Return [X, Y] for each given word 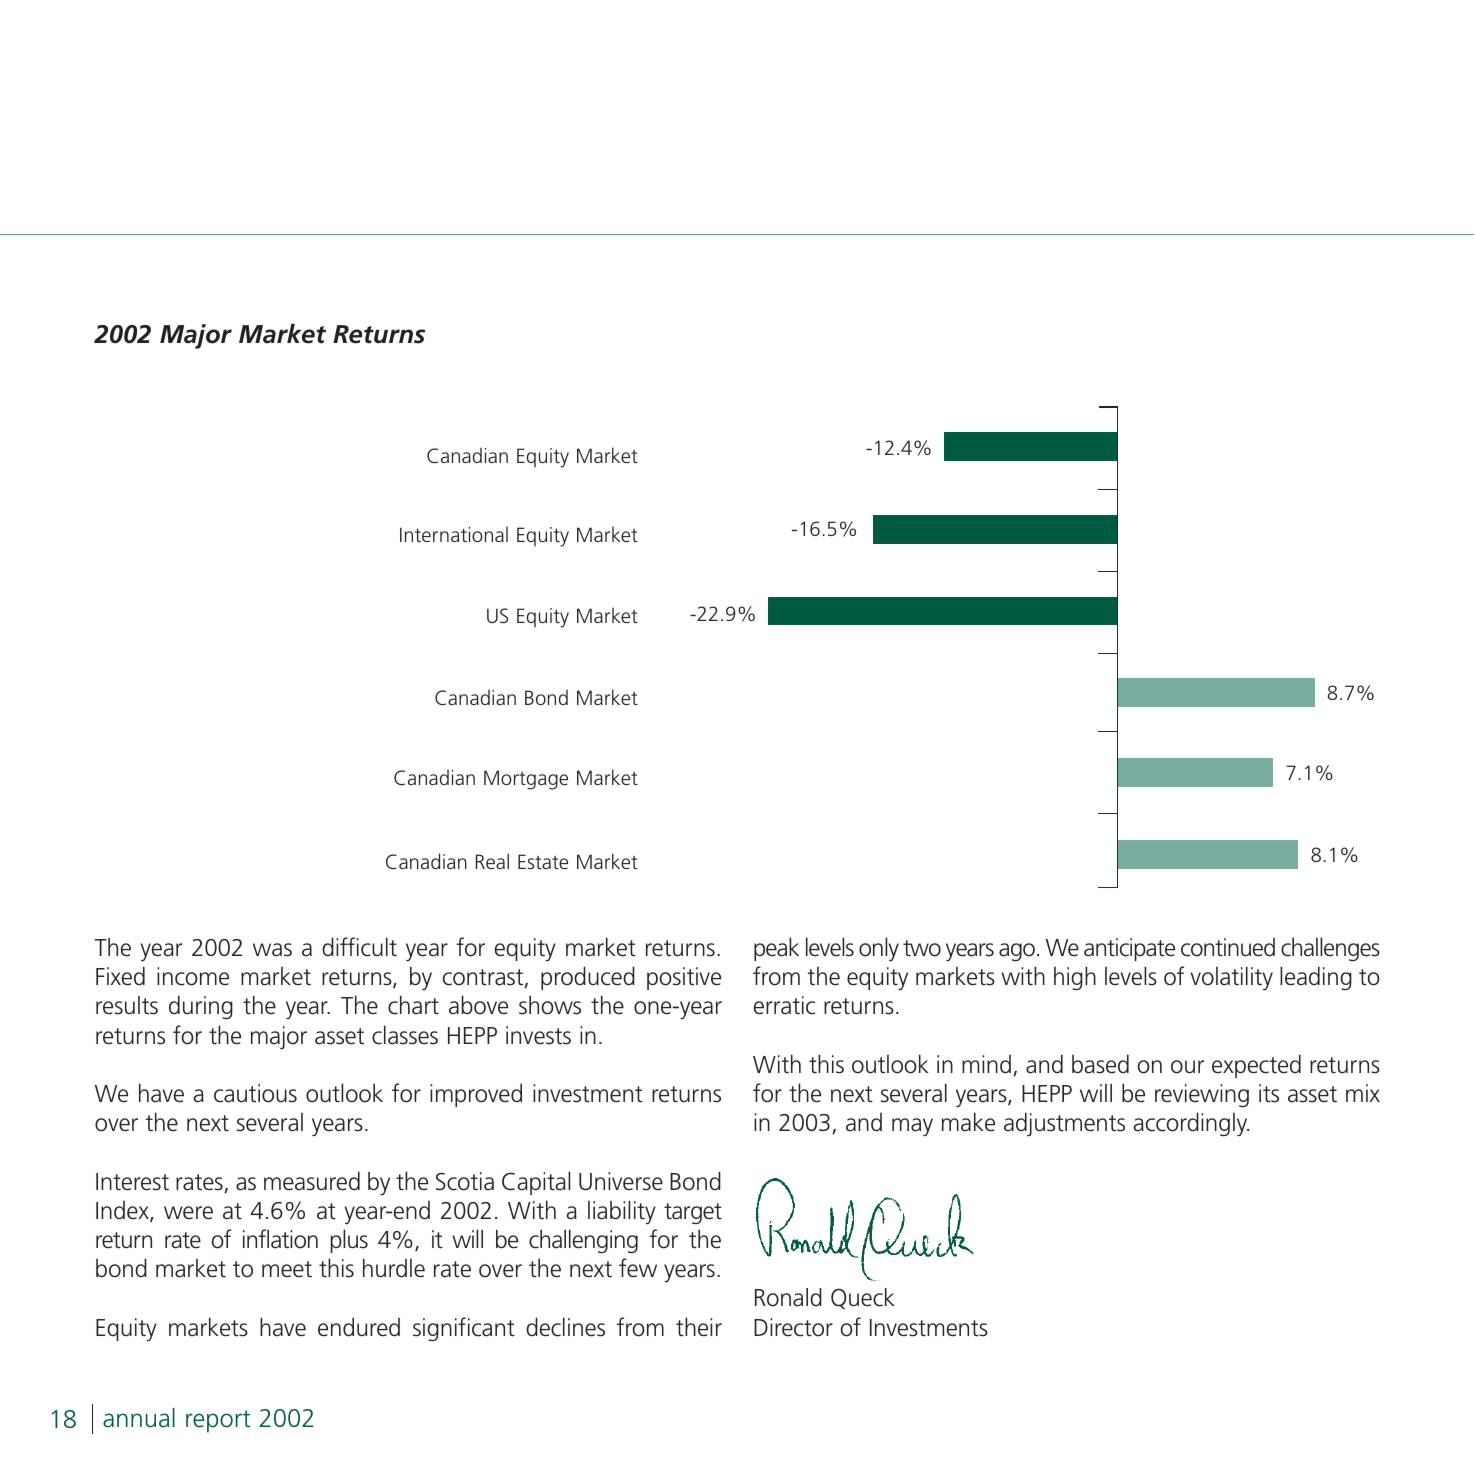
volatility [1231, 978]
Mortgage [526, 780]
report [218, 1421]
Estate [543, 861]
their [699, 1327]
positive [684, 978]
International [454, 534]
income [193, 976]
